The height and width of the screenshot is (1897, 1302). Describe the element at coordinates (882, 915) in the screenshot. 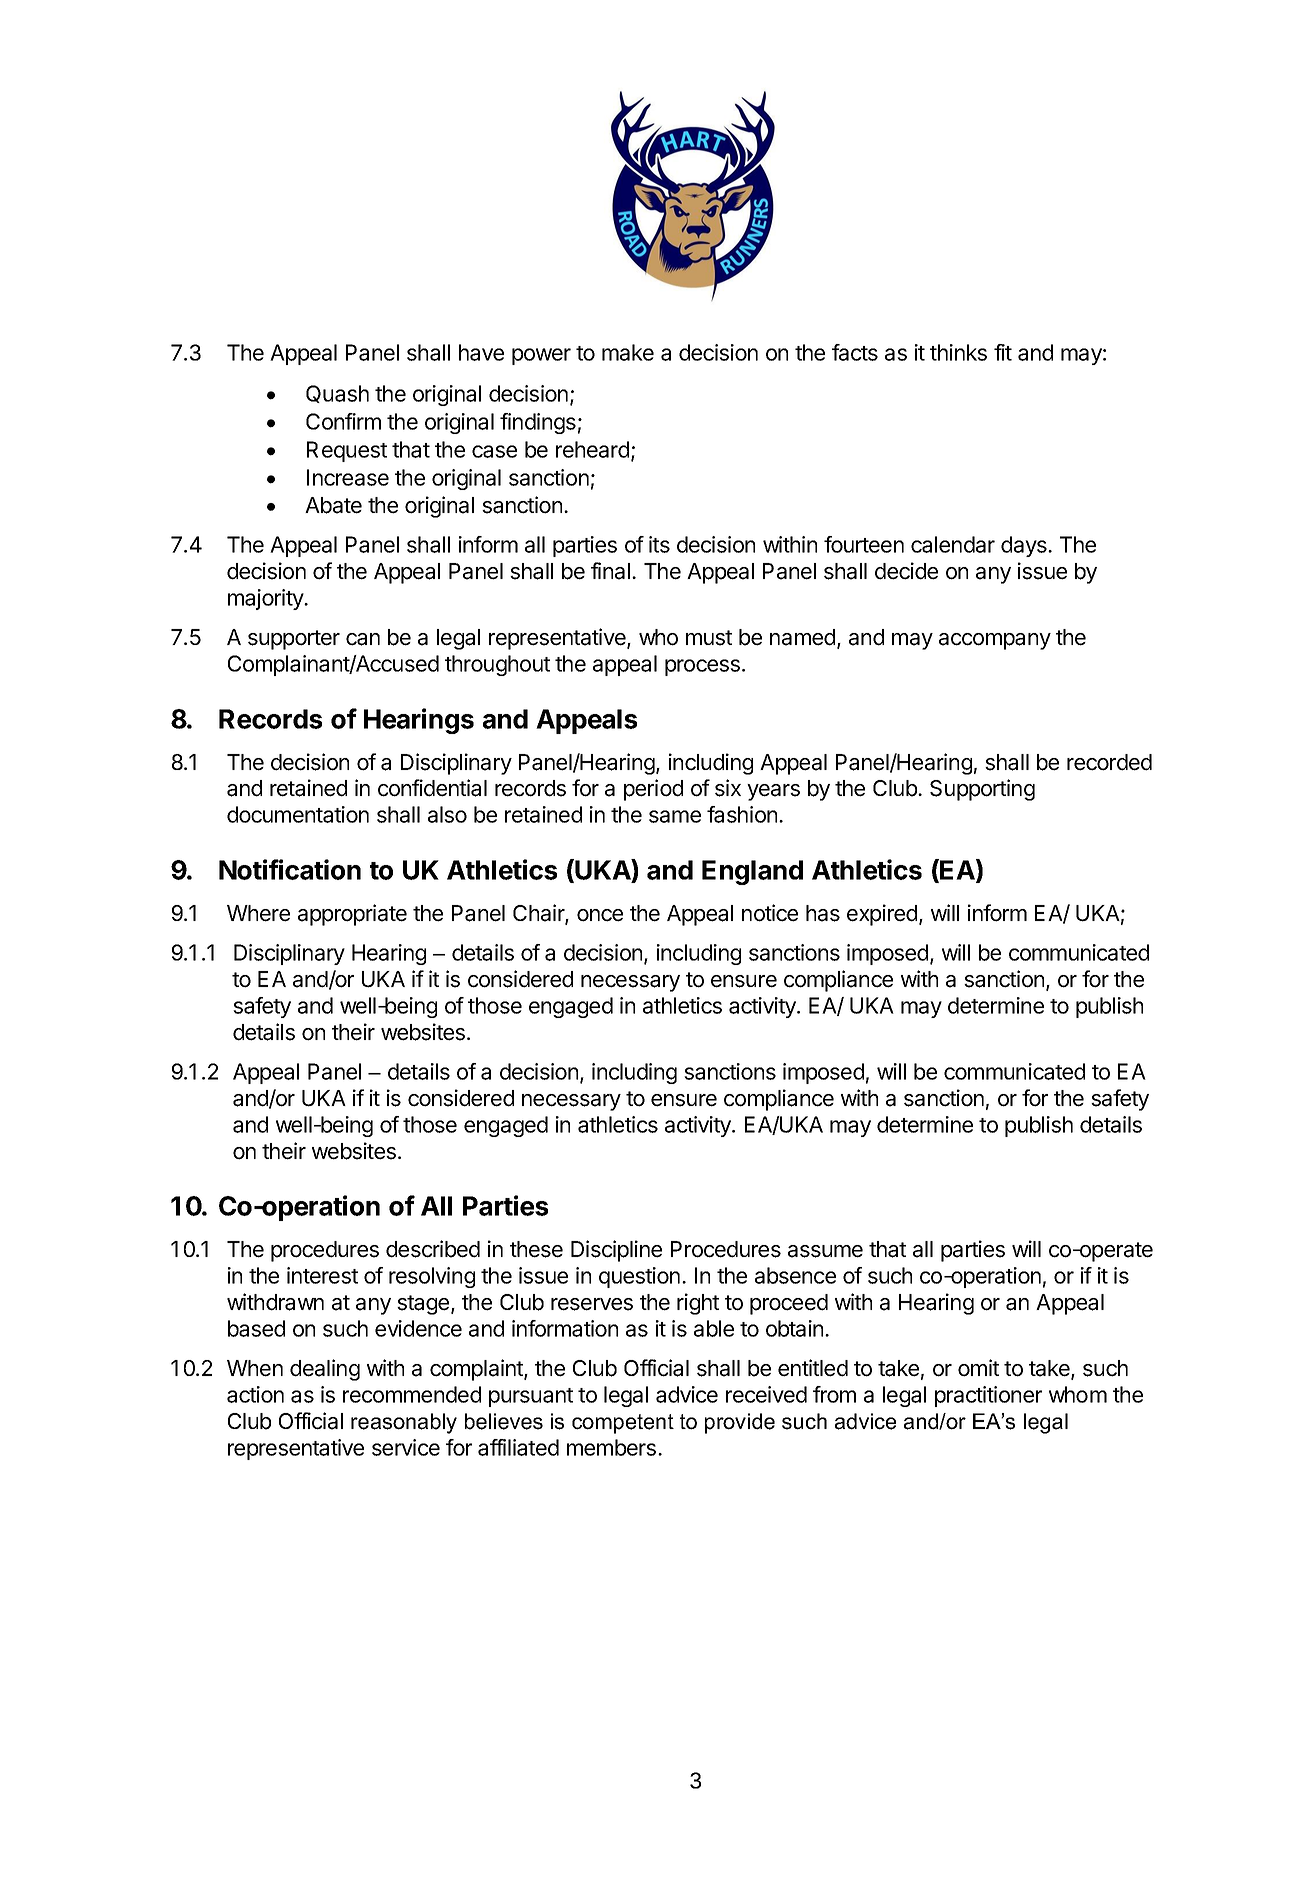

I see `expired` at that location.
